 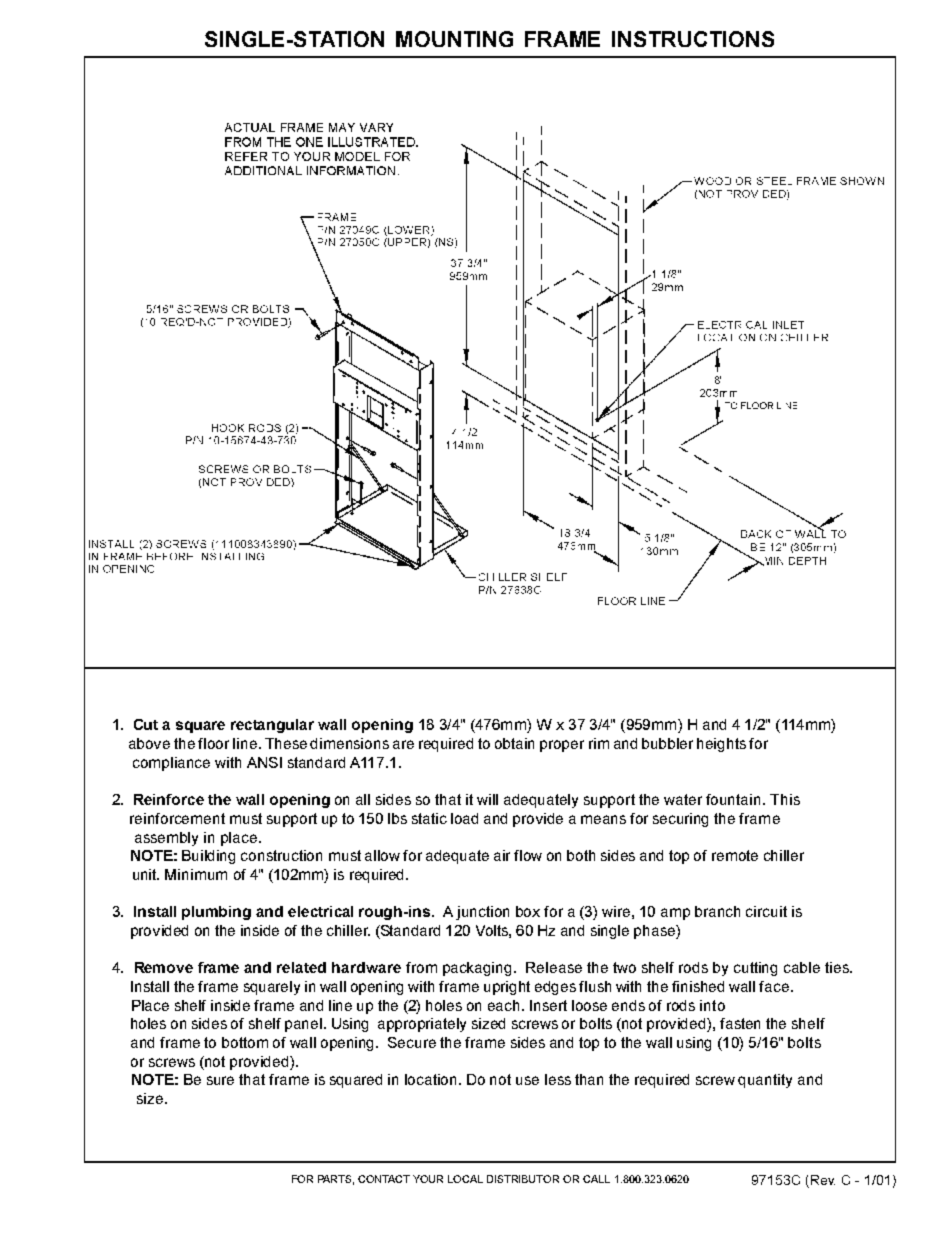 I want to click on heights, so click(x=721, y=745).
